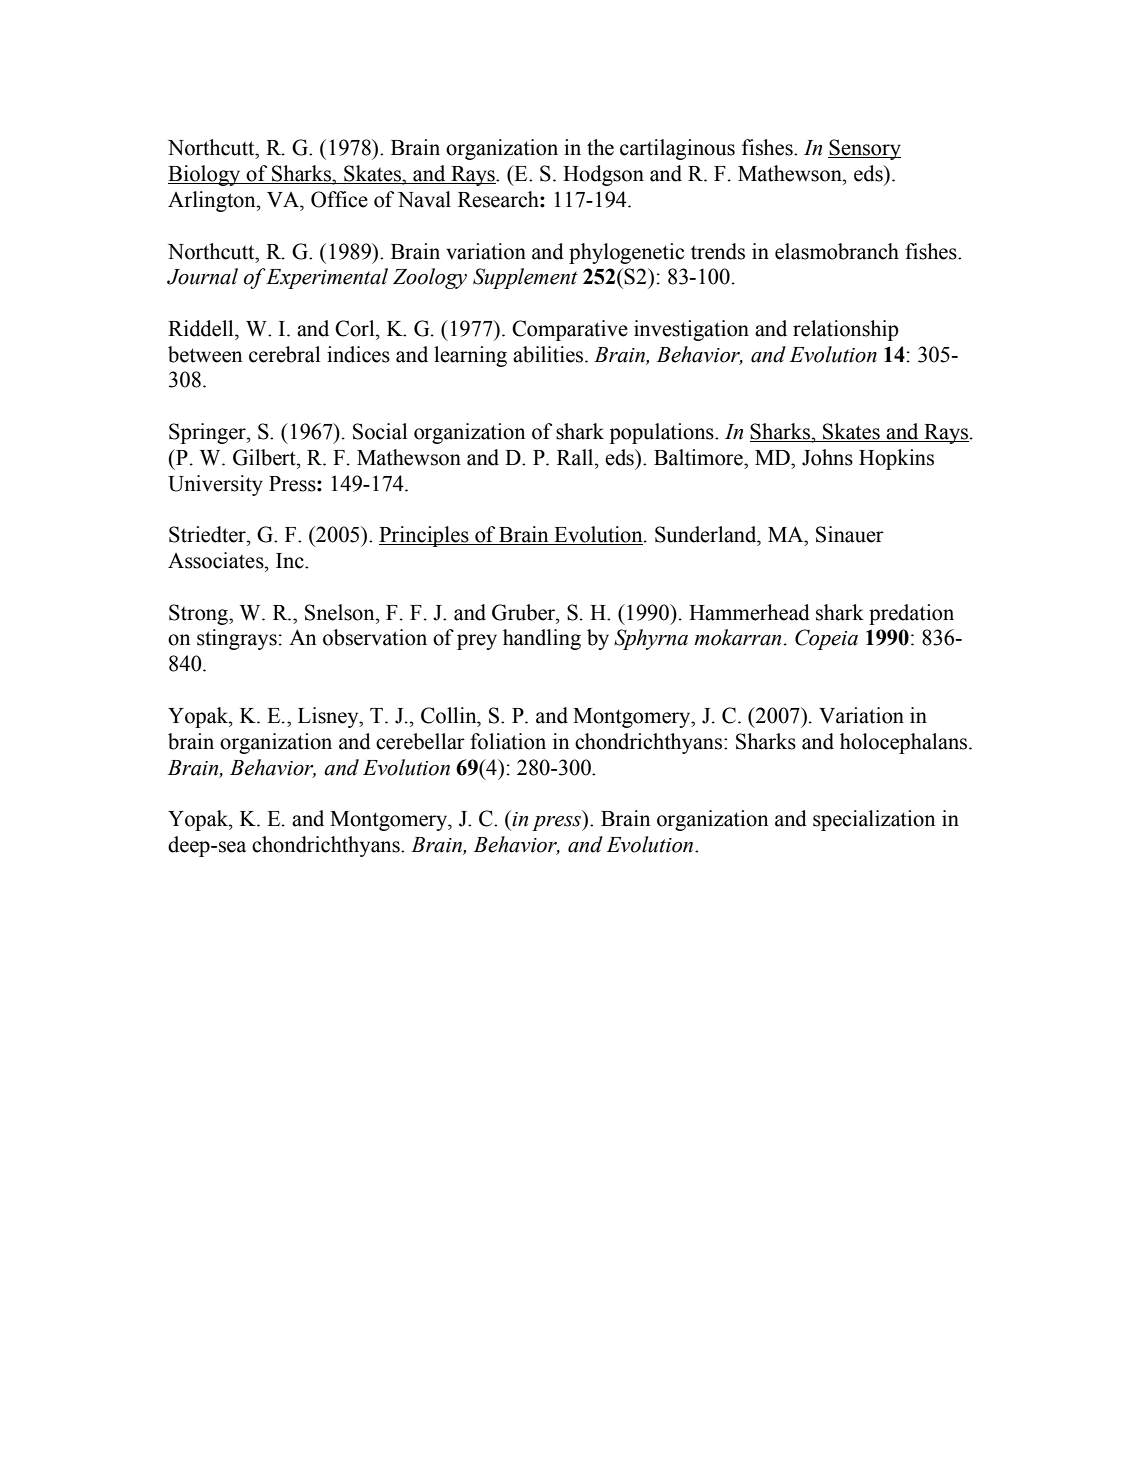 The image size is (1144, 1481). What do you see at coordinates (205, 175) in the screenshot?
I see `Biology` at bounding box center [205, 175].
